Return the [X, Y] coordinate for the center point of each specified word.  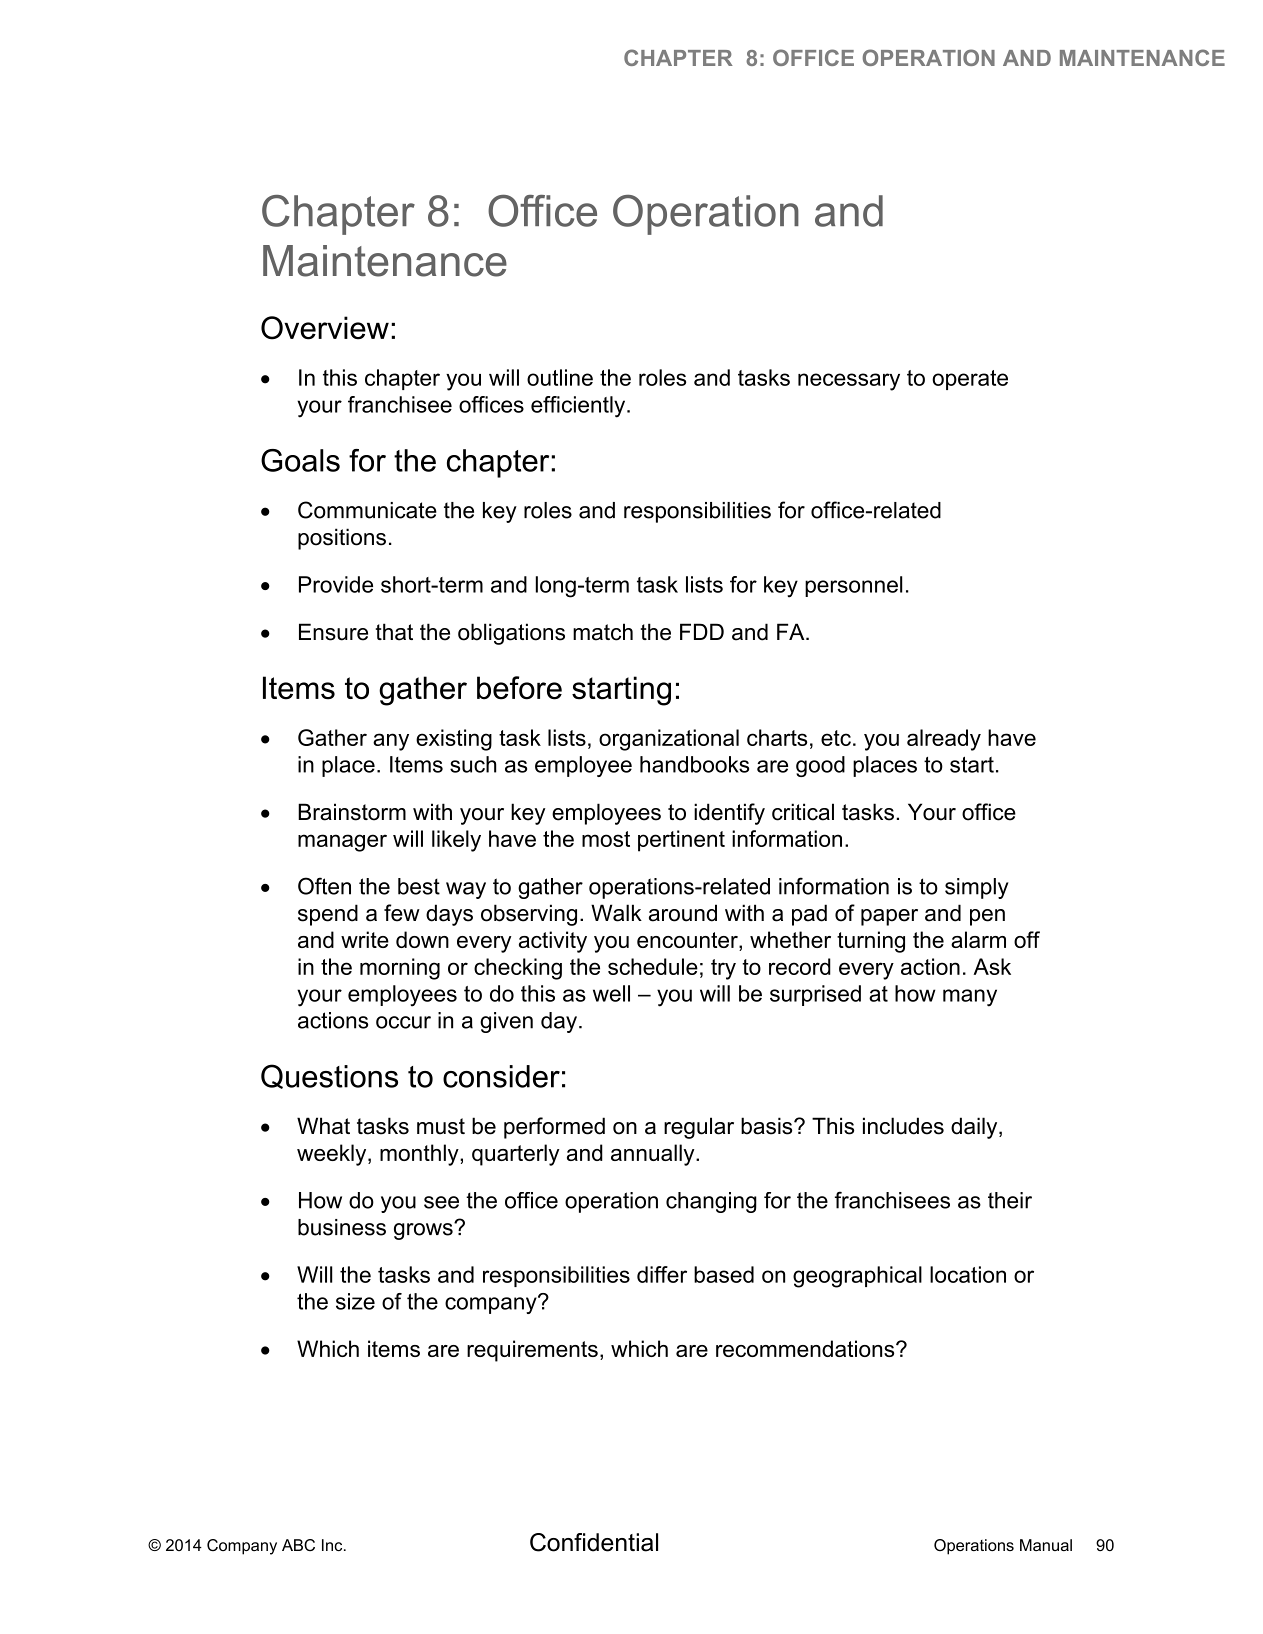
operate [970, 380]
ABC [298, 1545]
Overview [325, 328]
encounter [688, 941]
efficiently [579, 407]
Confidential [594, 1542]
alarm [978, 939]
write [365, 939]
